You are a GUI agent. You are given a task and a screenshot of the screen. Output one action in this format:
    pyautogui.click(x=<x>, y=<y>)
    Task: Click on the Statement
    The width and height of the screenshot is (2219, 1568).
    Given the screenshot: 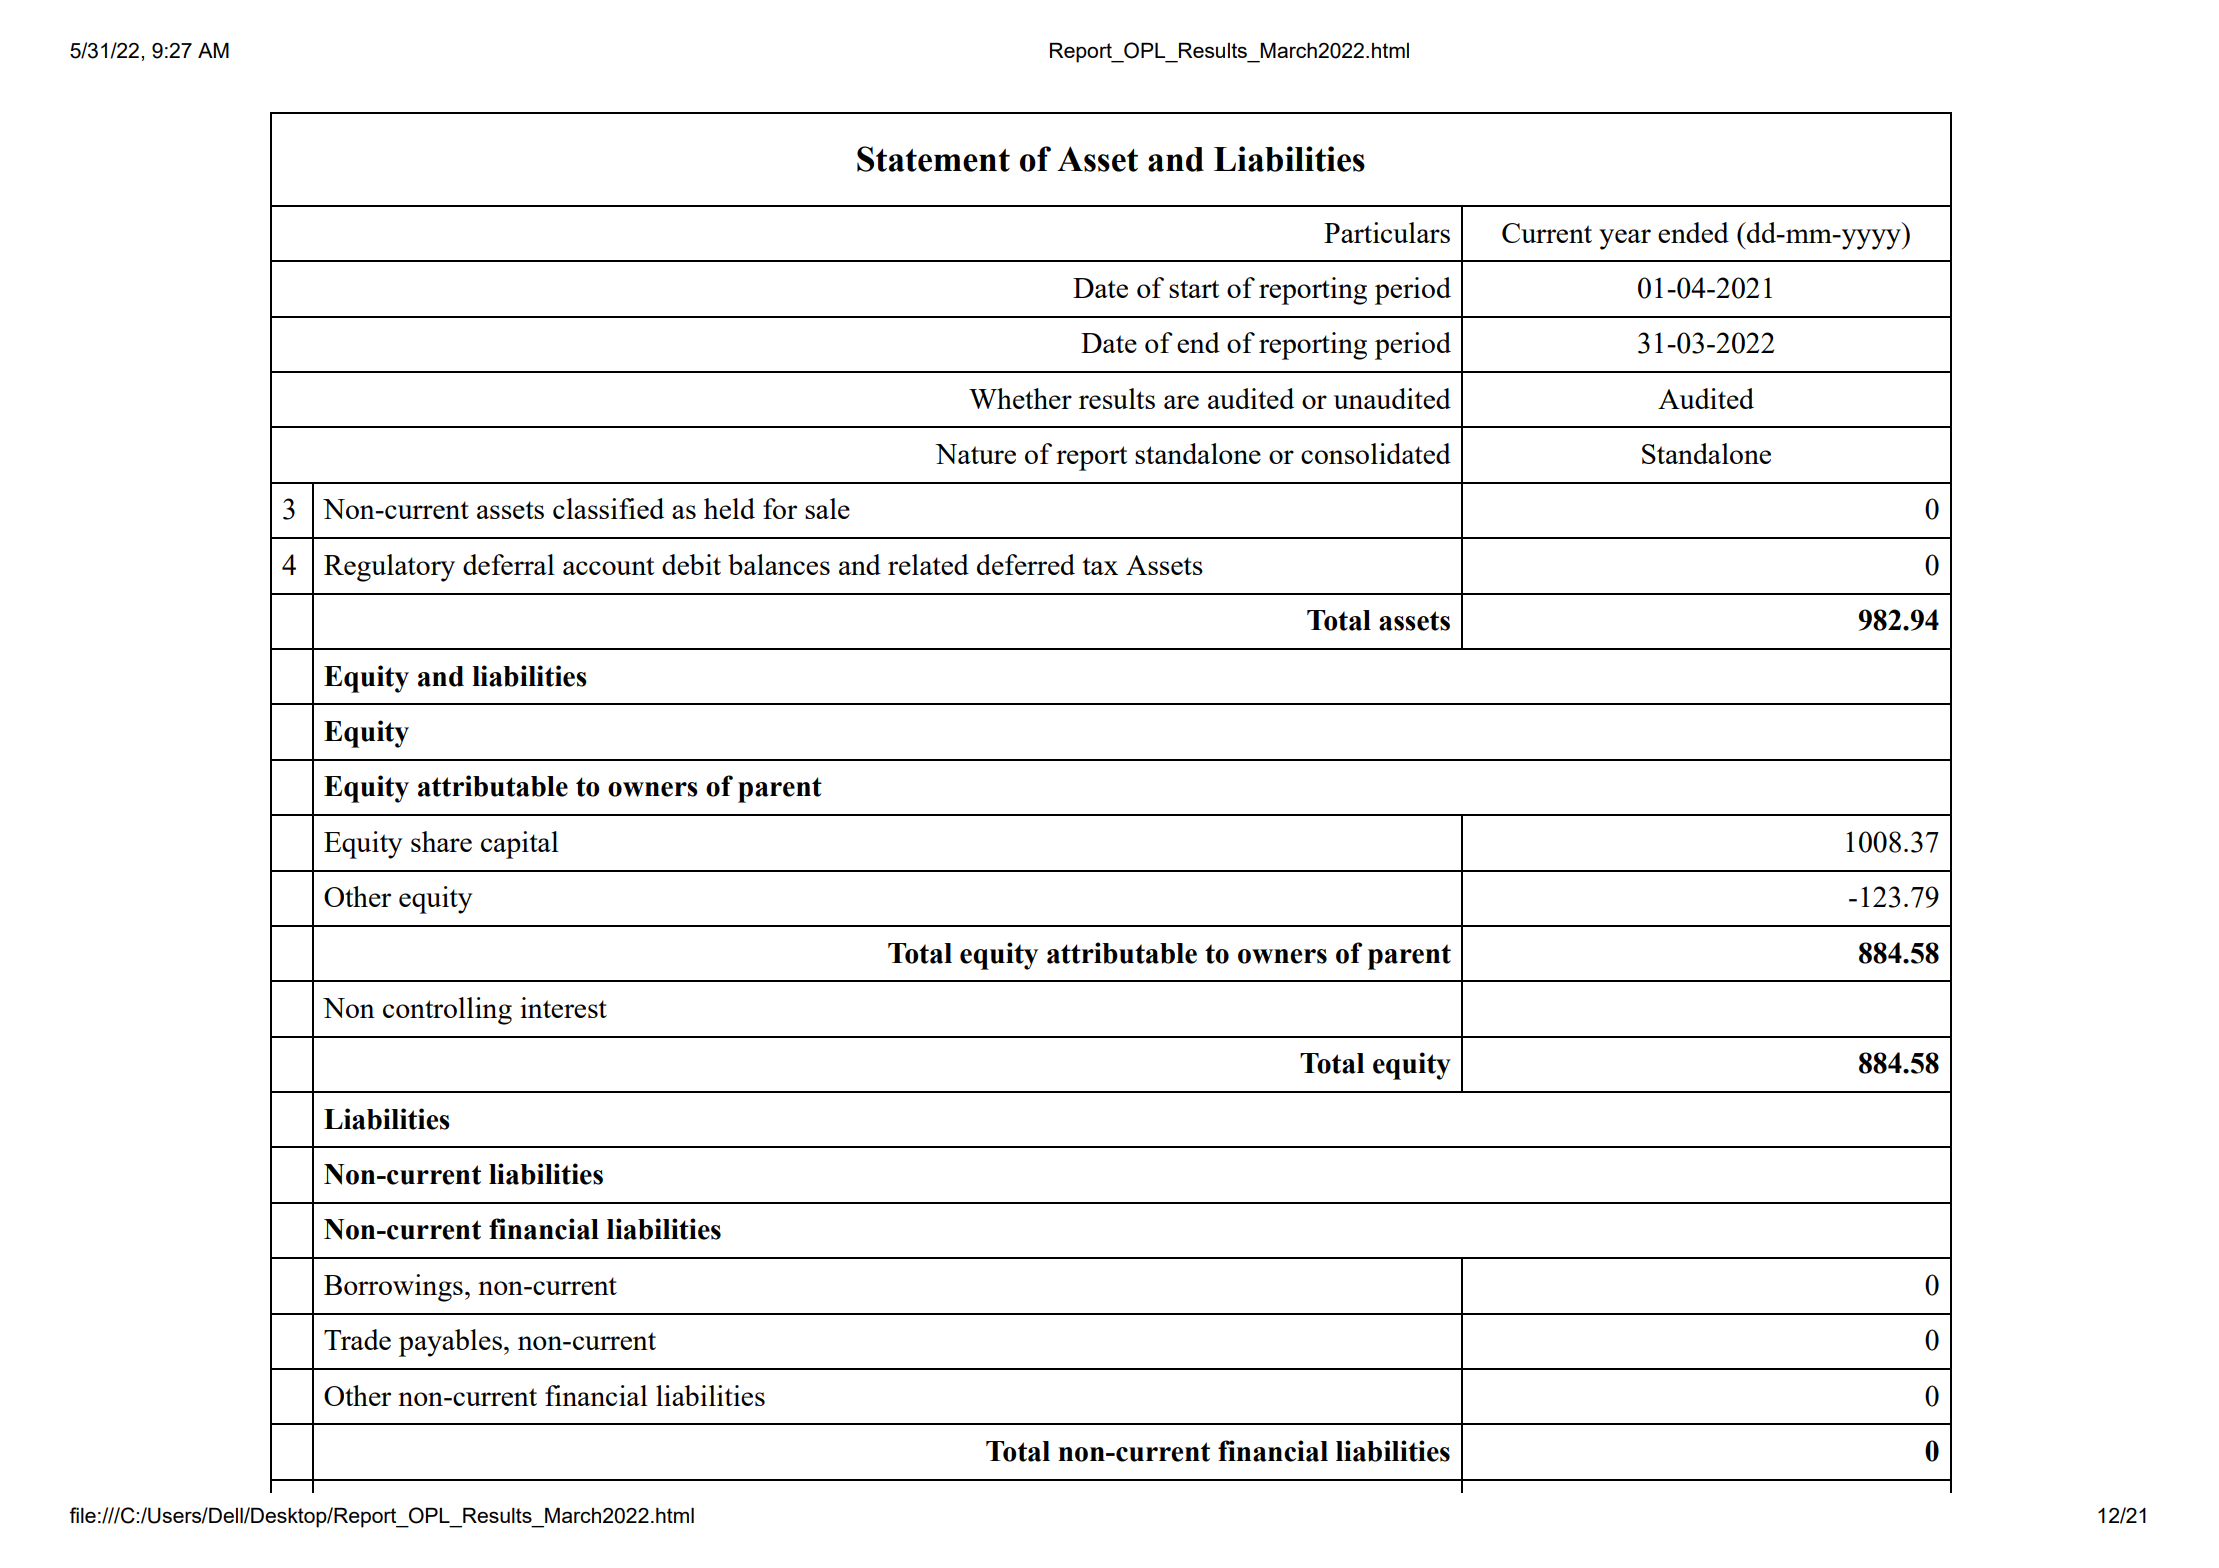 What is the action you would take?
    pyautogui.click(x=933, y=159)
